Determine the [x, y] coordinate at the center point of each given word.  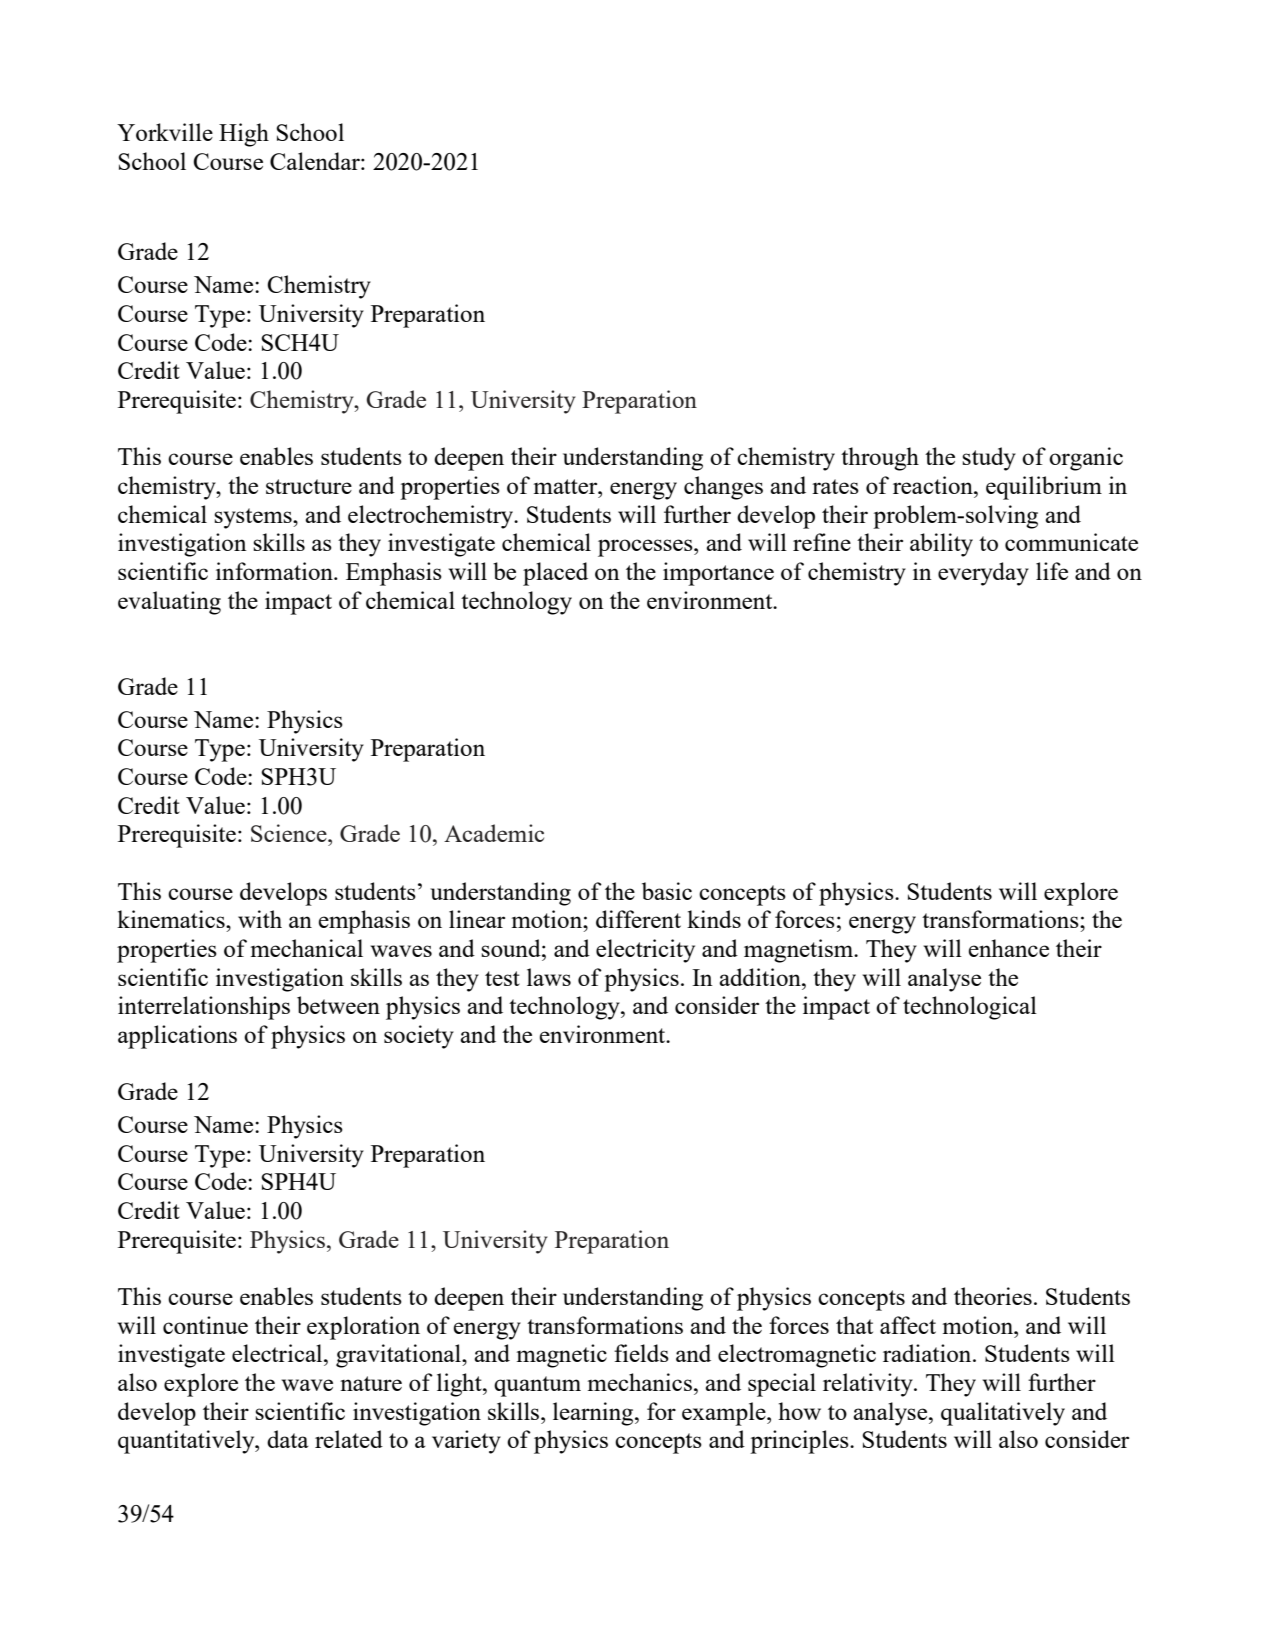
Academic [494, 833]
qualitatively [1003, 1414]
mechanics [640, 1382]
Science [290, 833]
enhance [1008, 948]
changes [723, 488]
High [244, 135]
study [989, 459]
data [288, 1439]
